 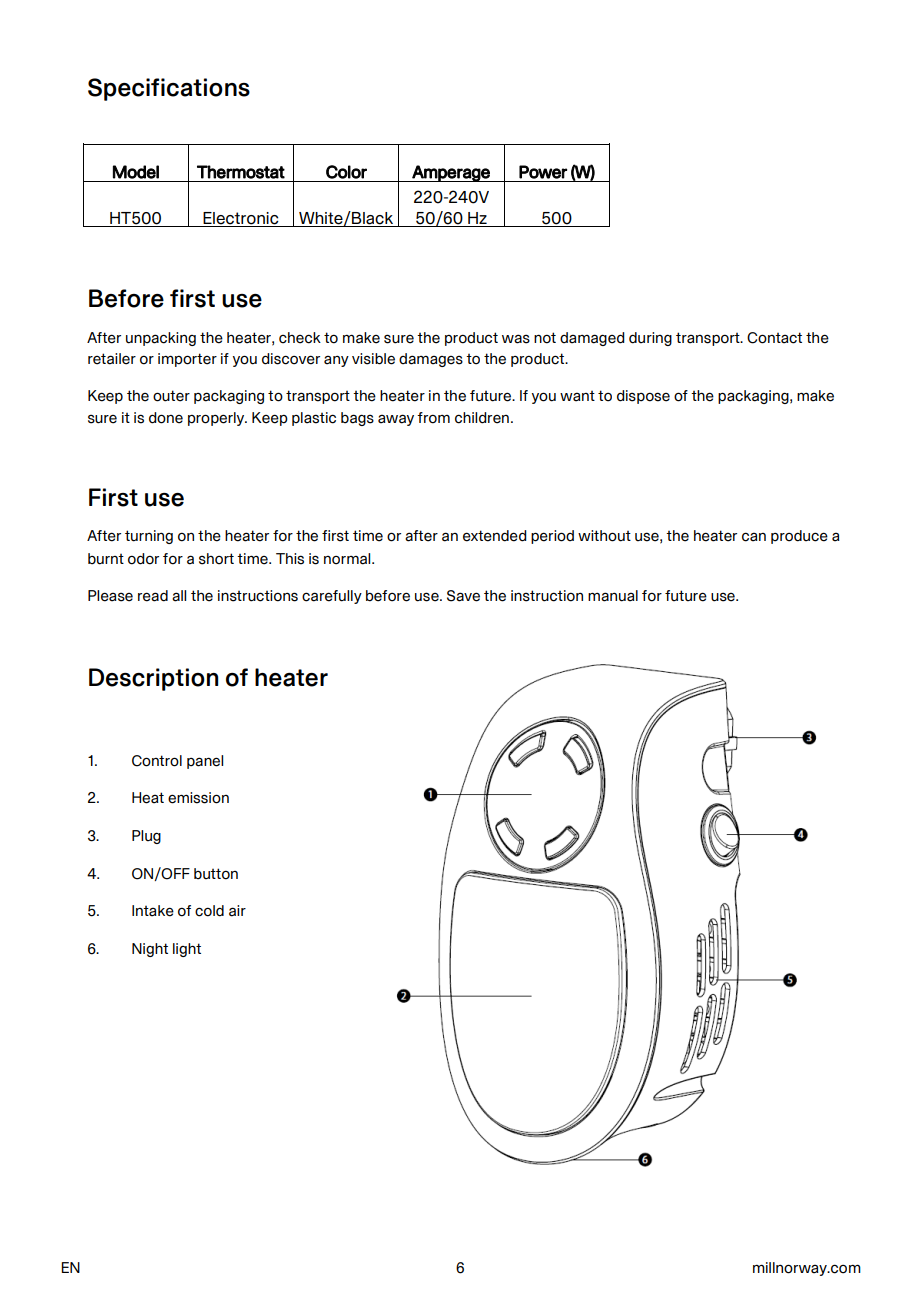 What do you see at coordinates (169, 89) in the screenshot?
I see `Specifications` at bounding box center [169, 89].
